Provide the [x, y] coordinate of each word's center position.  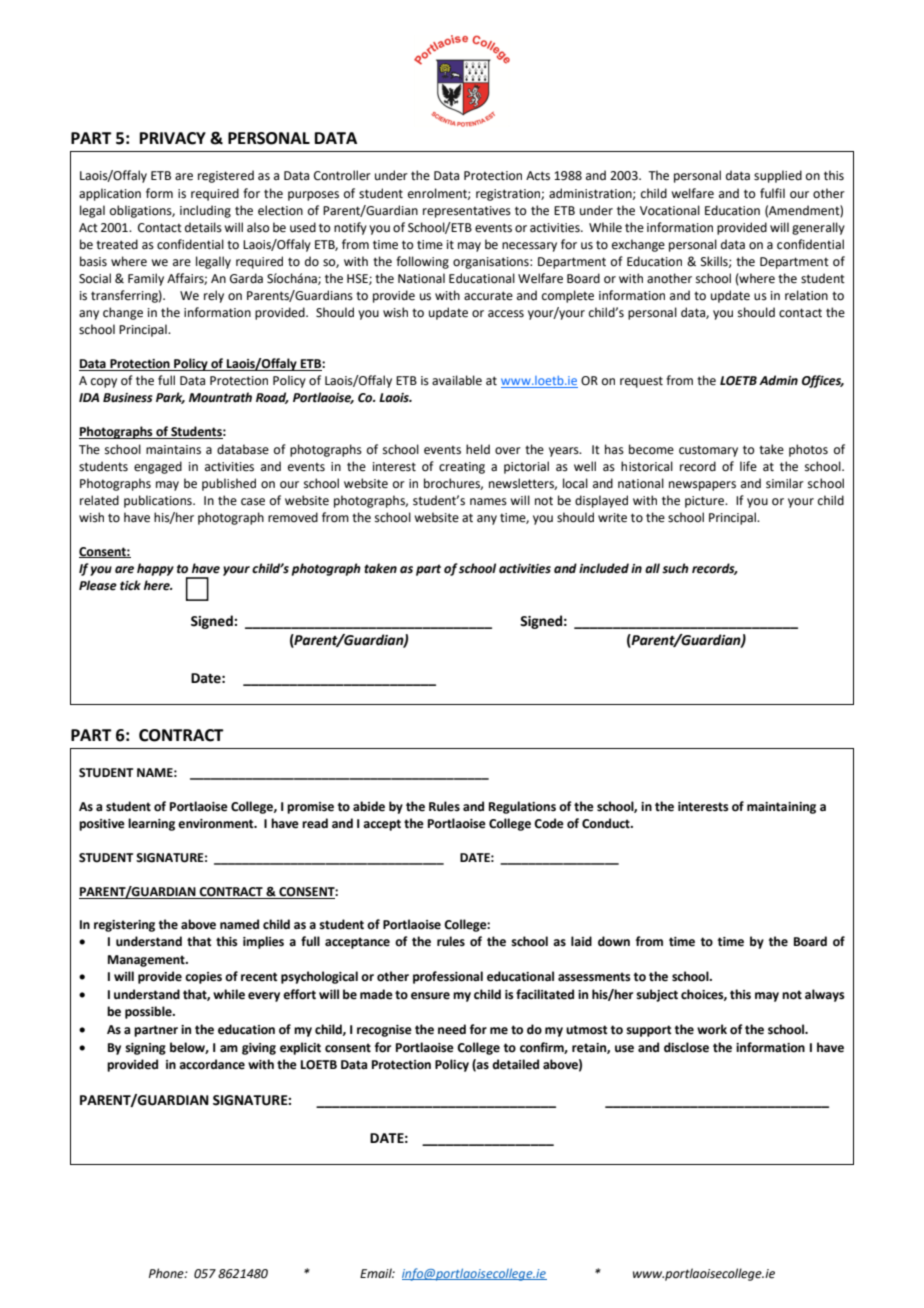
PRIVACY [173, 138]
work [712, 1029]
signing [145, 1049]
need [452, 1029]
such [675, 568]
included [604, 568]
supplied [778, 176]
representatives [467, 212]
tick [130, 585]
